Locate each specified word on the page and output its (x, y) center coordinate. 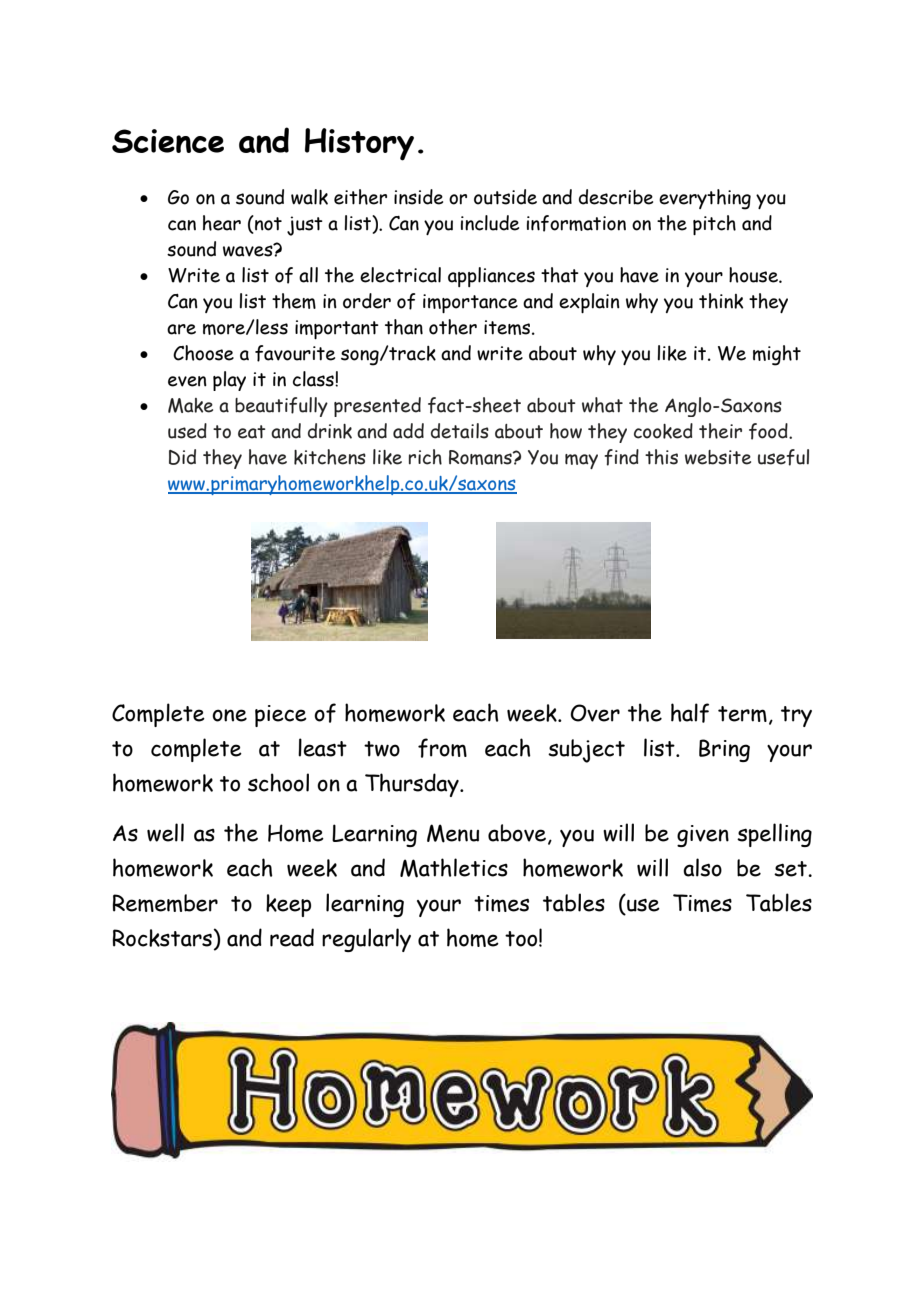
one (229, 715)
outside (505, 197)
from (442, 748)
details (460, 431)
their (720, 431)
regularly (366, 940)
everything (705, 199)
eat (252, 432)
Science (168, 141)
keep (288, 905)
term (742, 714)
